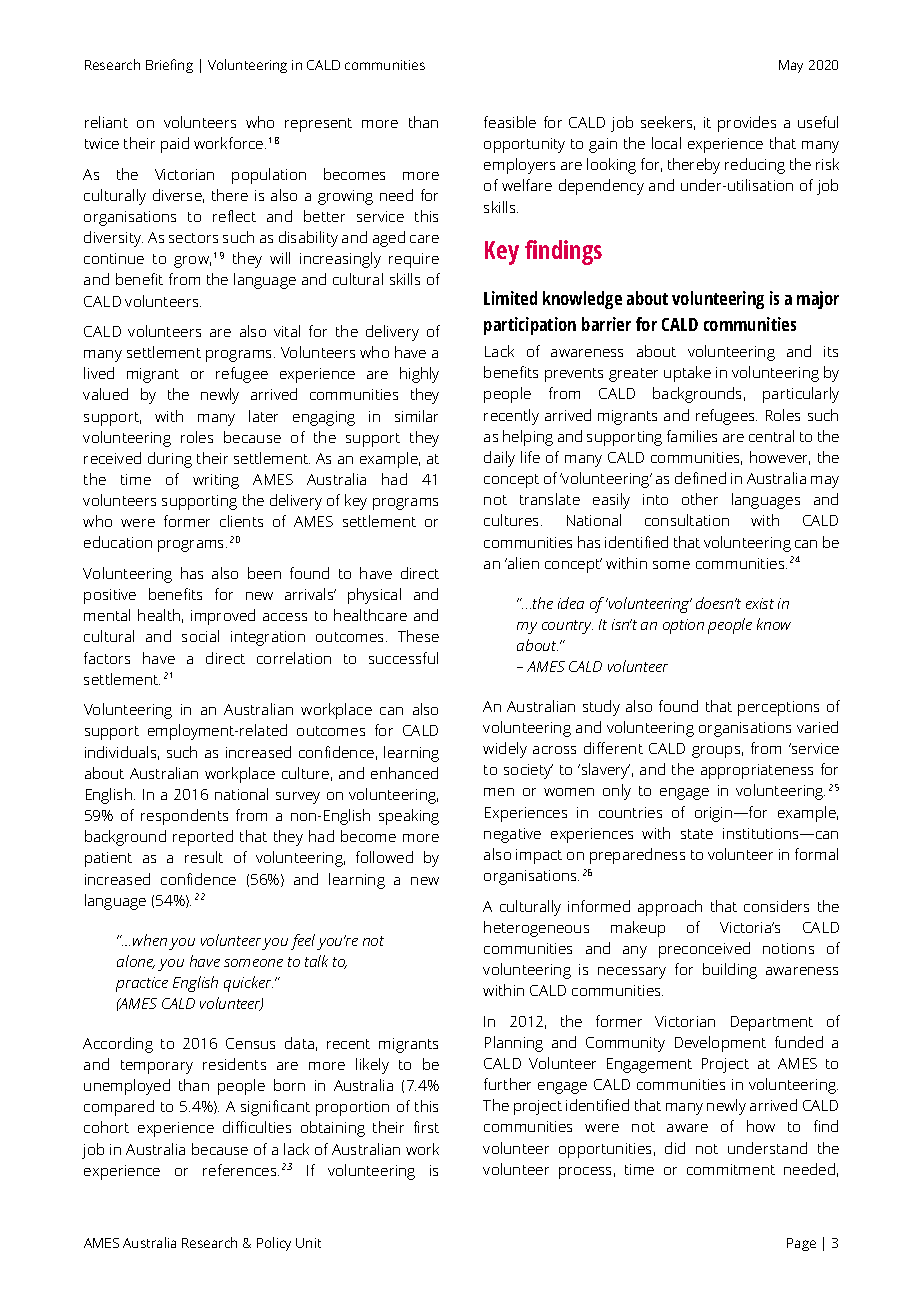  What do you see at coordinates (704, 950) in the document?
I see `preconceived` at bounding box center [704, 950].
